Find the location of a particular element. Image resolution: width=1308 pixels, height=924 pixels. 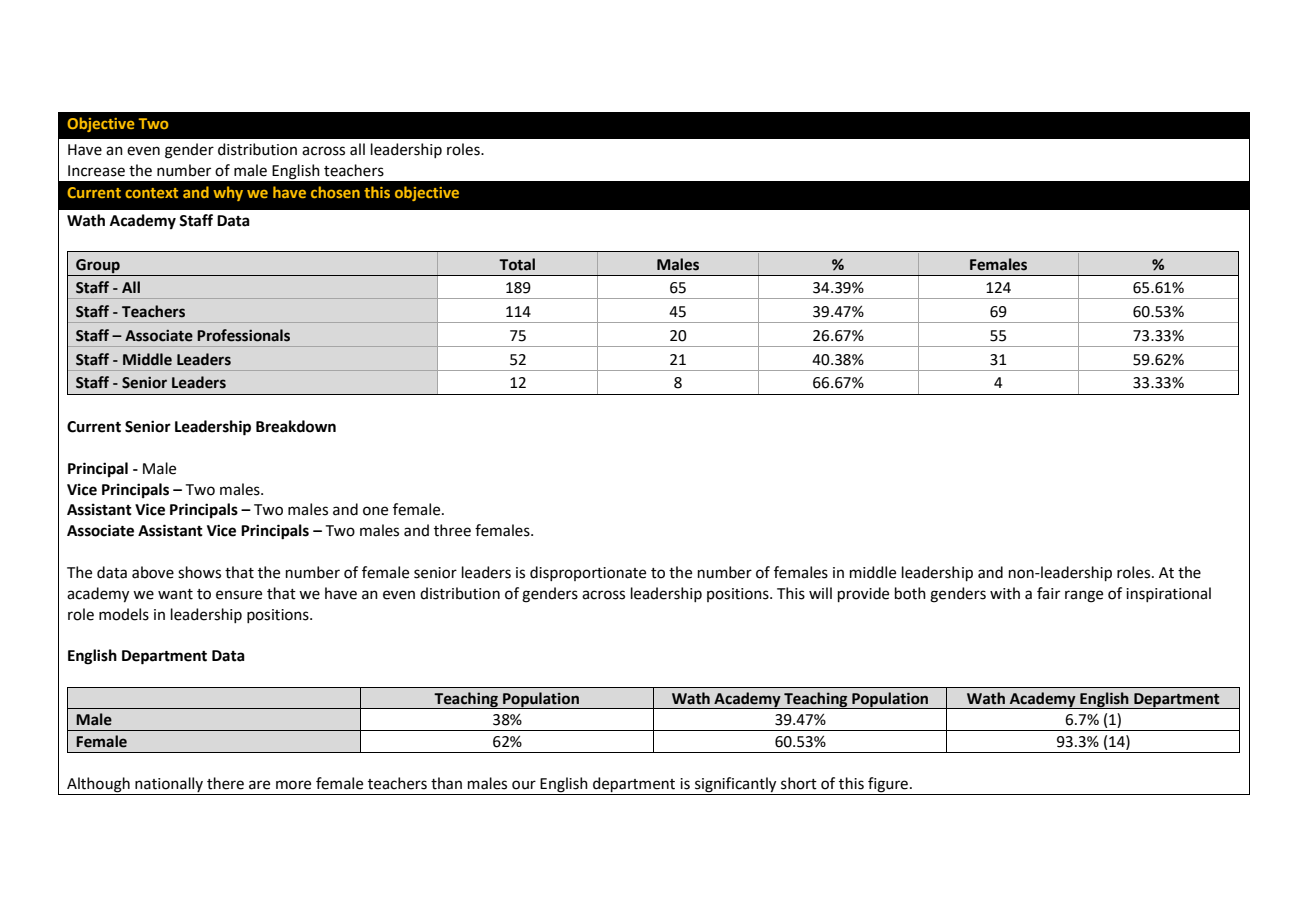

one is located at coordinates (375, 511).
